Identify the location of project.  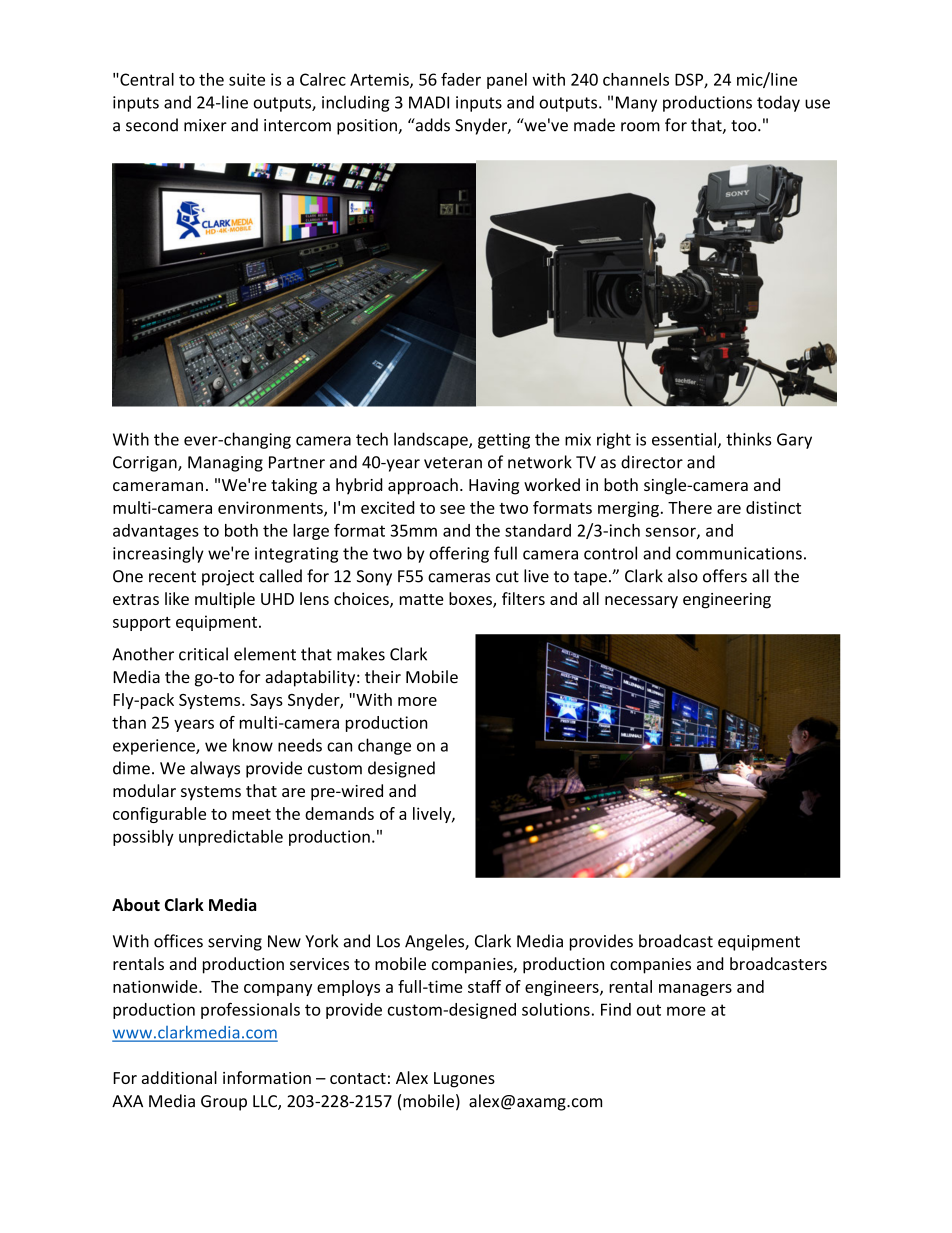
(228, 578).
